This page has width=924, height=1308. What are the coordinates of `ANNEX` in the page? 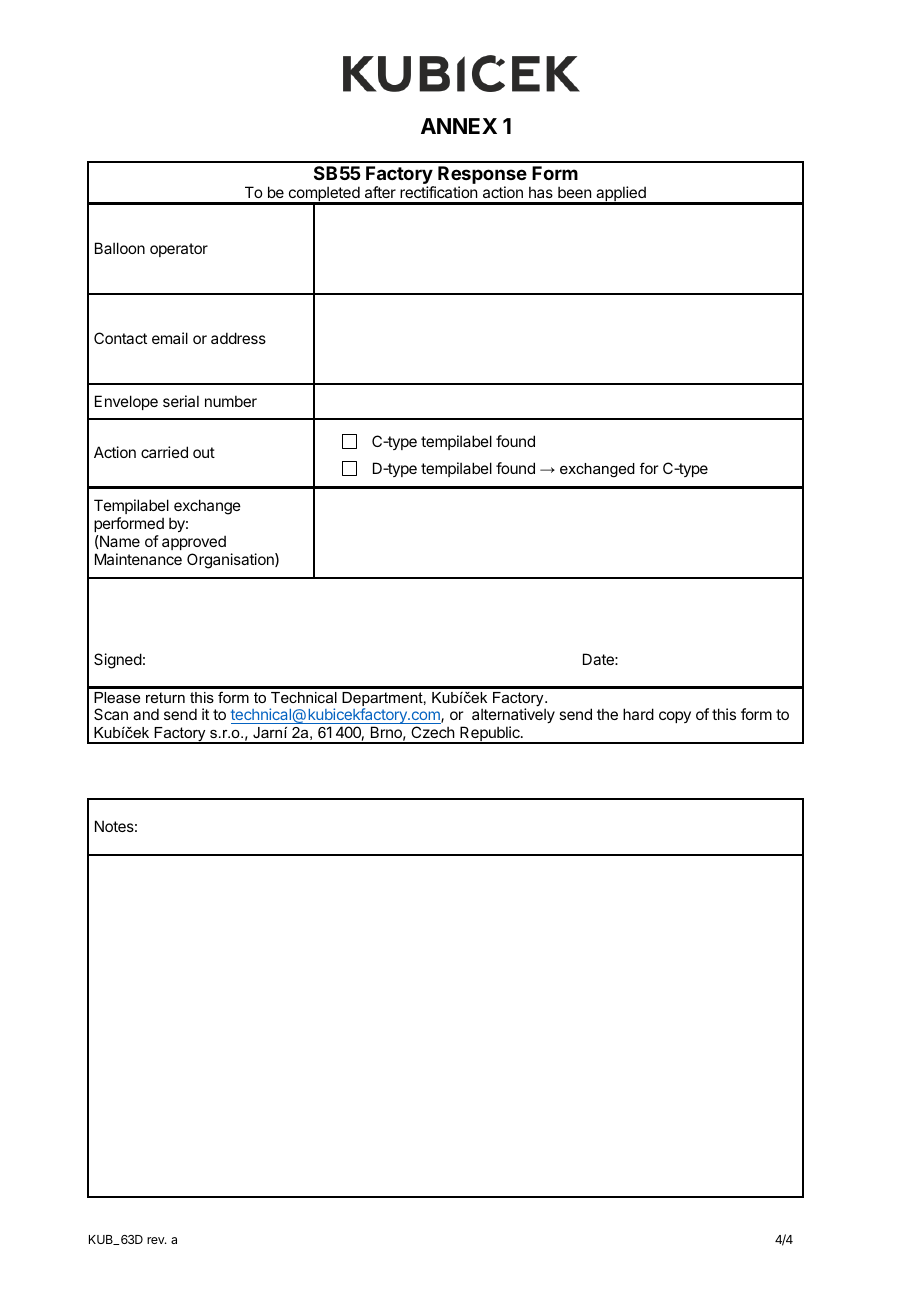 It's located at (459, 126).
